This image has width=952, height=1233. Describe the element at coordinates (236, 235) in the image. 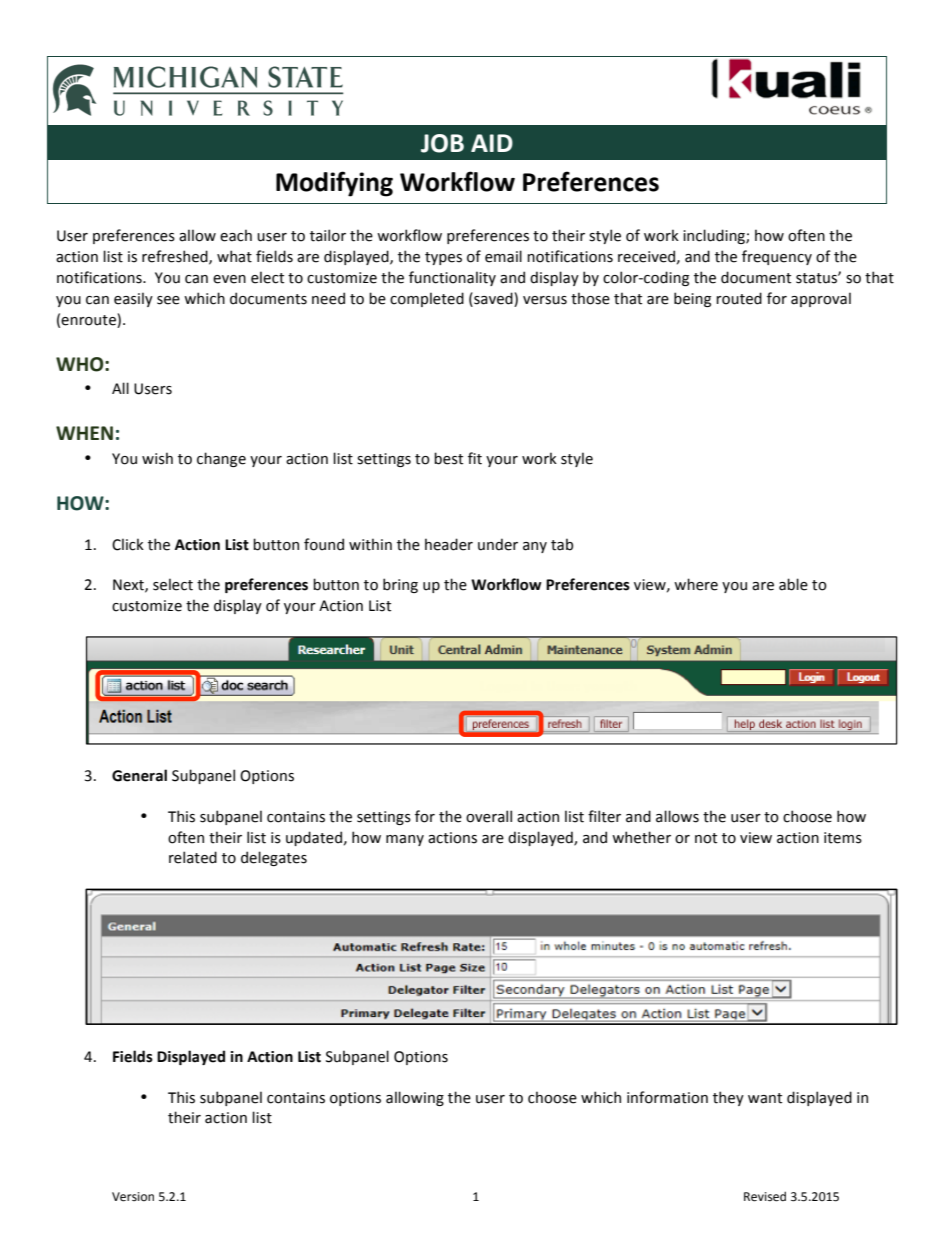

I see `each` at that location.
